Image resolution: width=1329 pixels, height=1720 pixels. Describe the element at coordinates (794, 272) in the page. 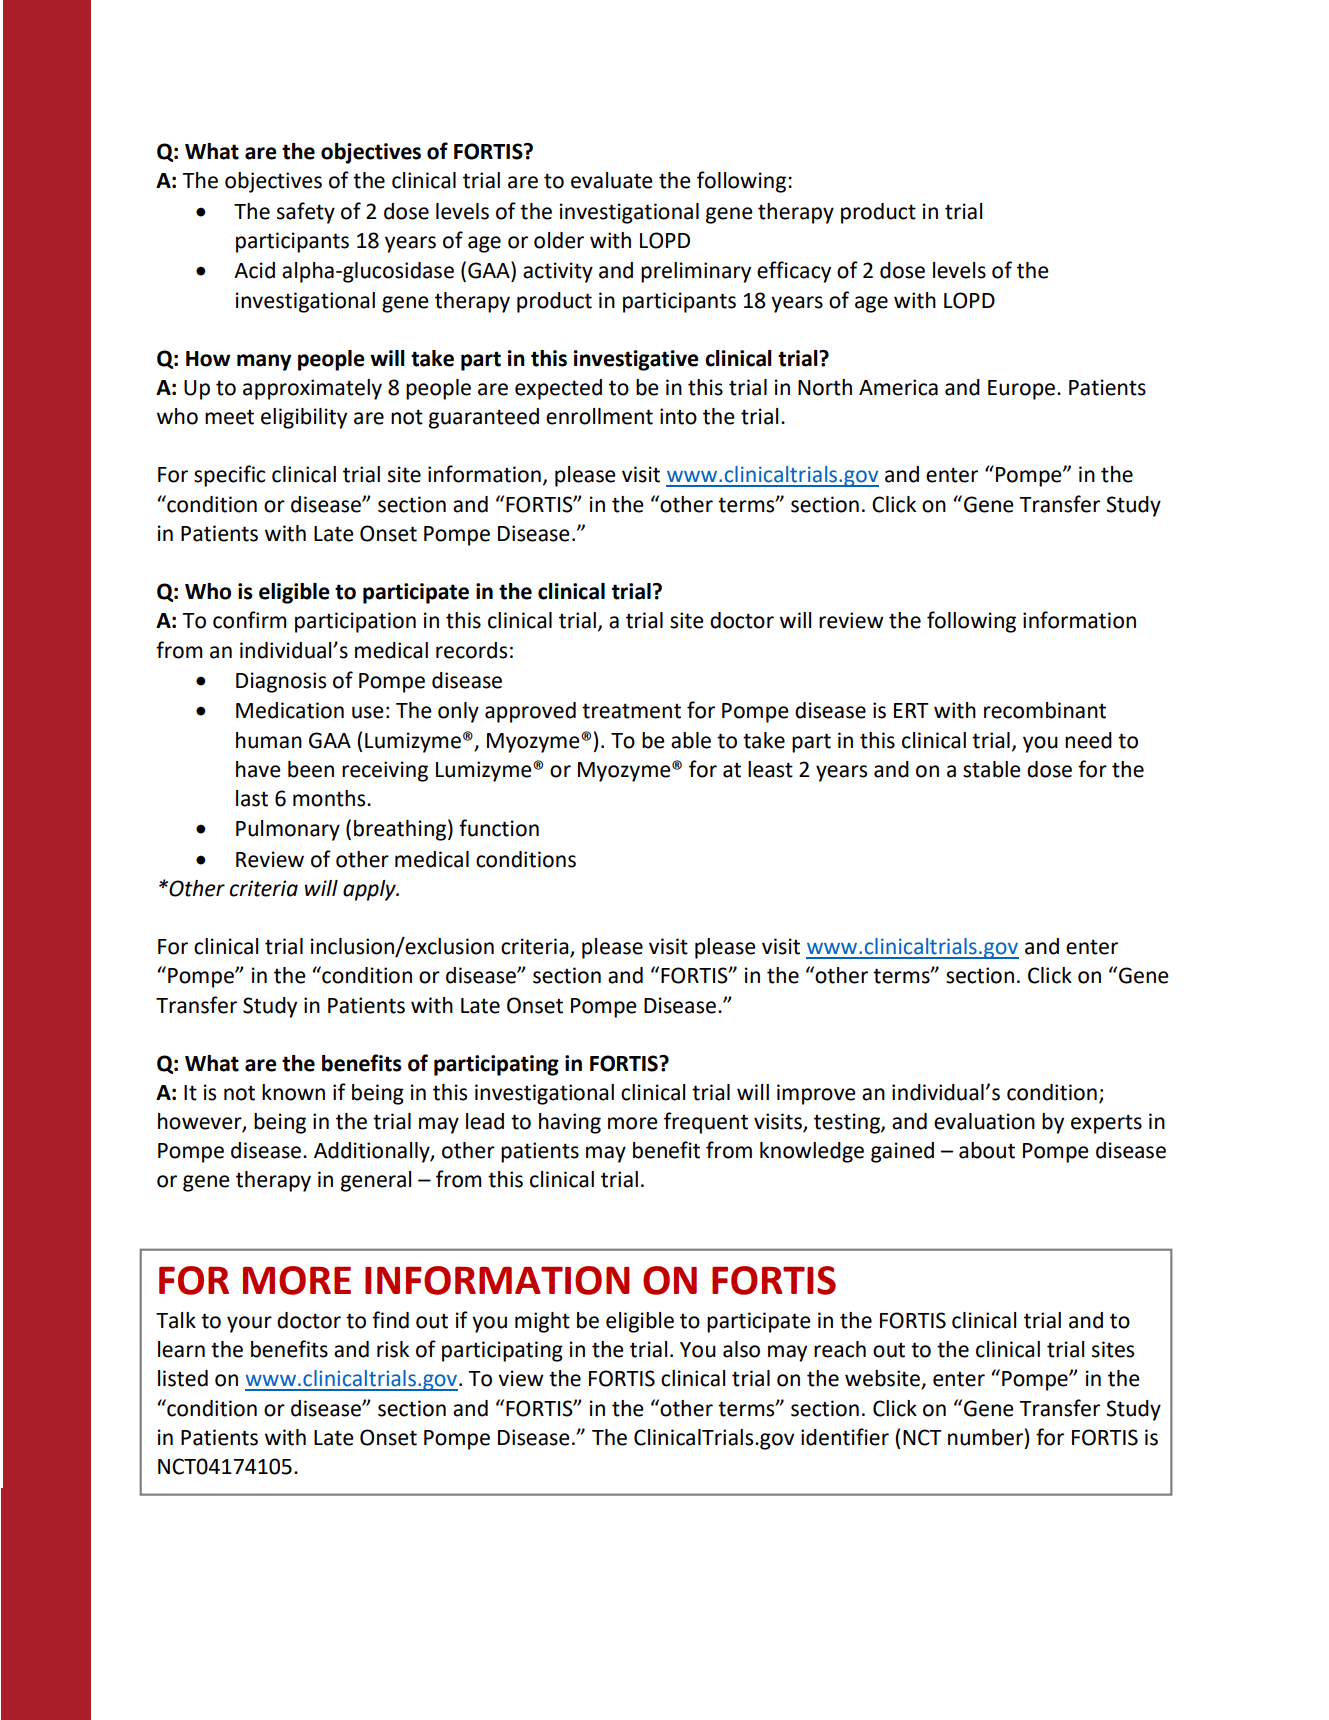

I see `efficacy` at that location.
